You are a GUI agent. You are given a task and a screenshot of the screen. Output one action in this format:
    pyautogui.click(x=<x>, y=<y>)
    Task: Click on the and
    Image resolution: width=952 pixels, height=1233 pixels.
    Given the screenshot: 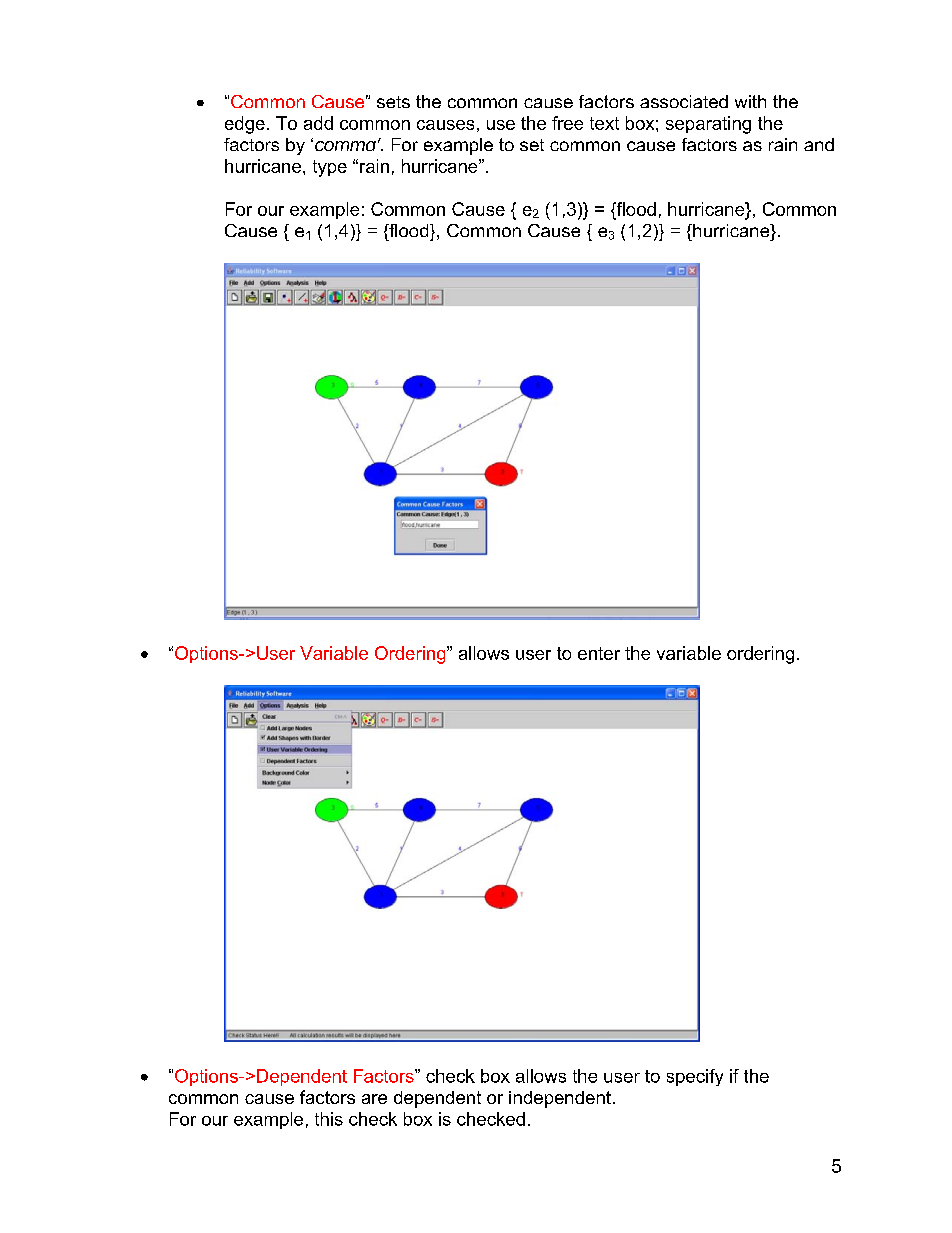 What is the action you would take?
    pyautogui.click(x=819, y=144)
